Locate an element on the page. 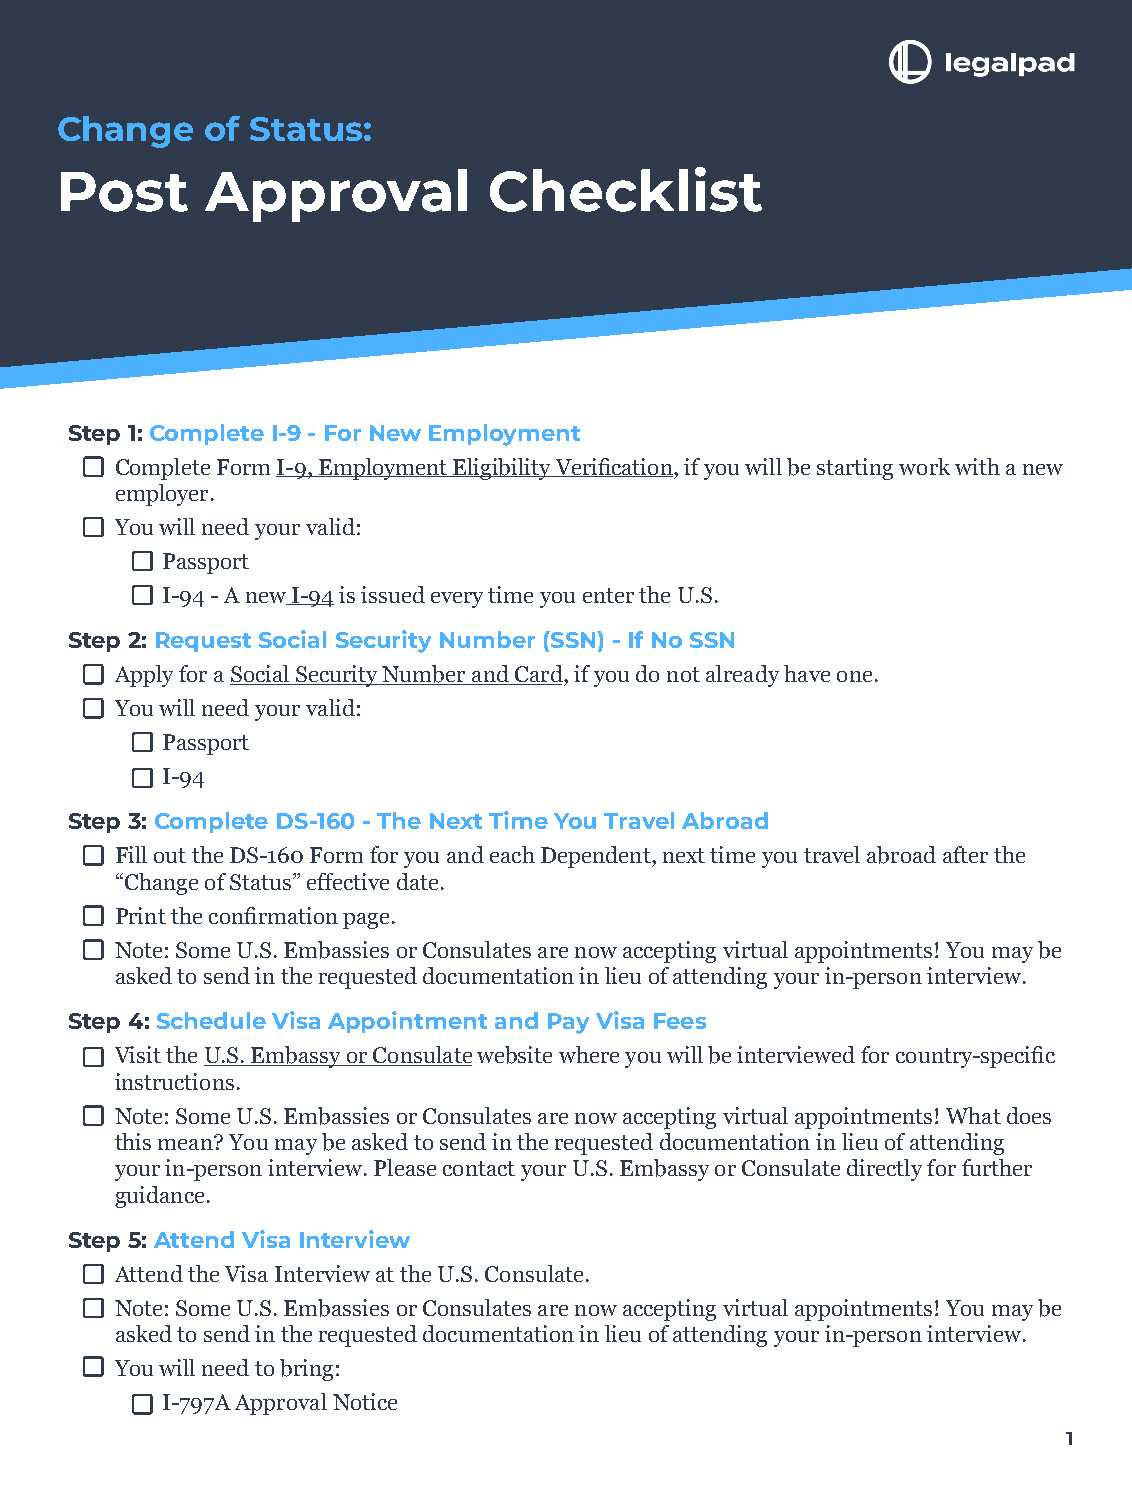  with is located at coordinates (977, 466).
